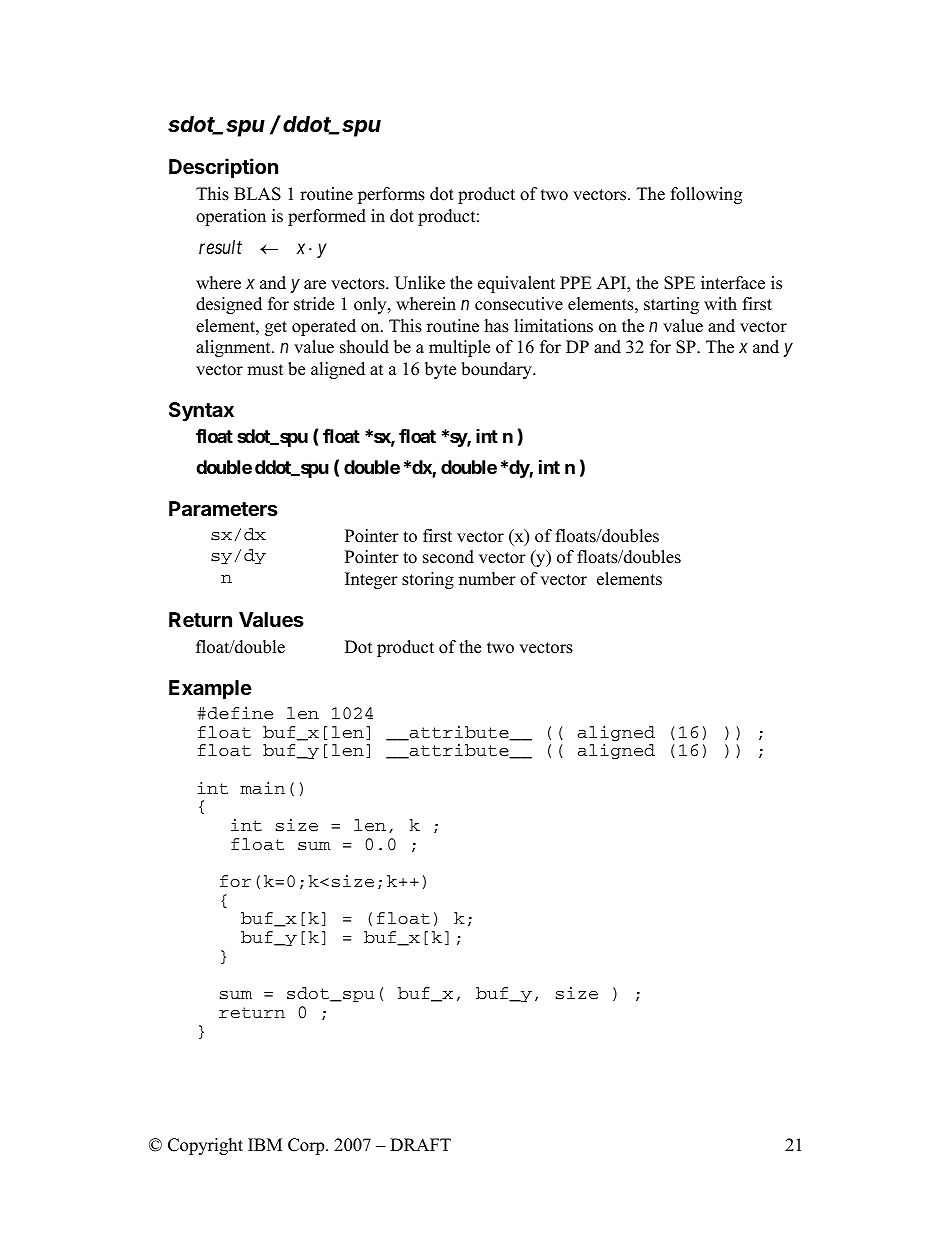 This image has height=1233, width=952. Describe the element at coordinates (706, 195) in the image. I see `following` at that location.
